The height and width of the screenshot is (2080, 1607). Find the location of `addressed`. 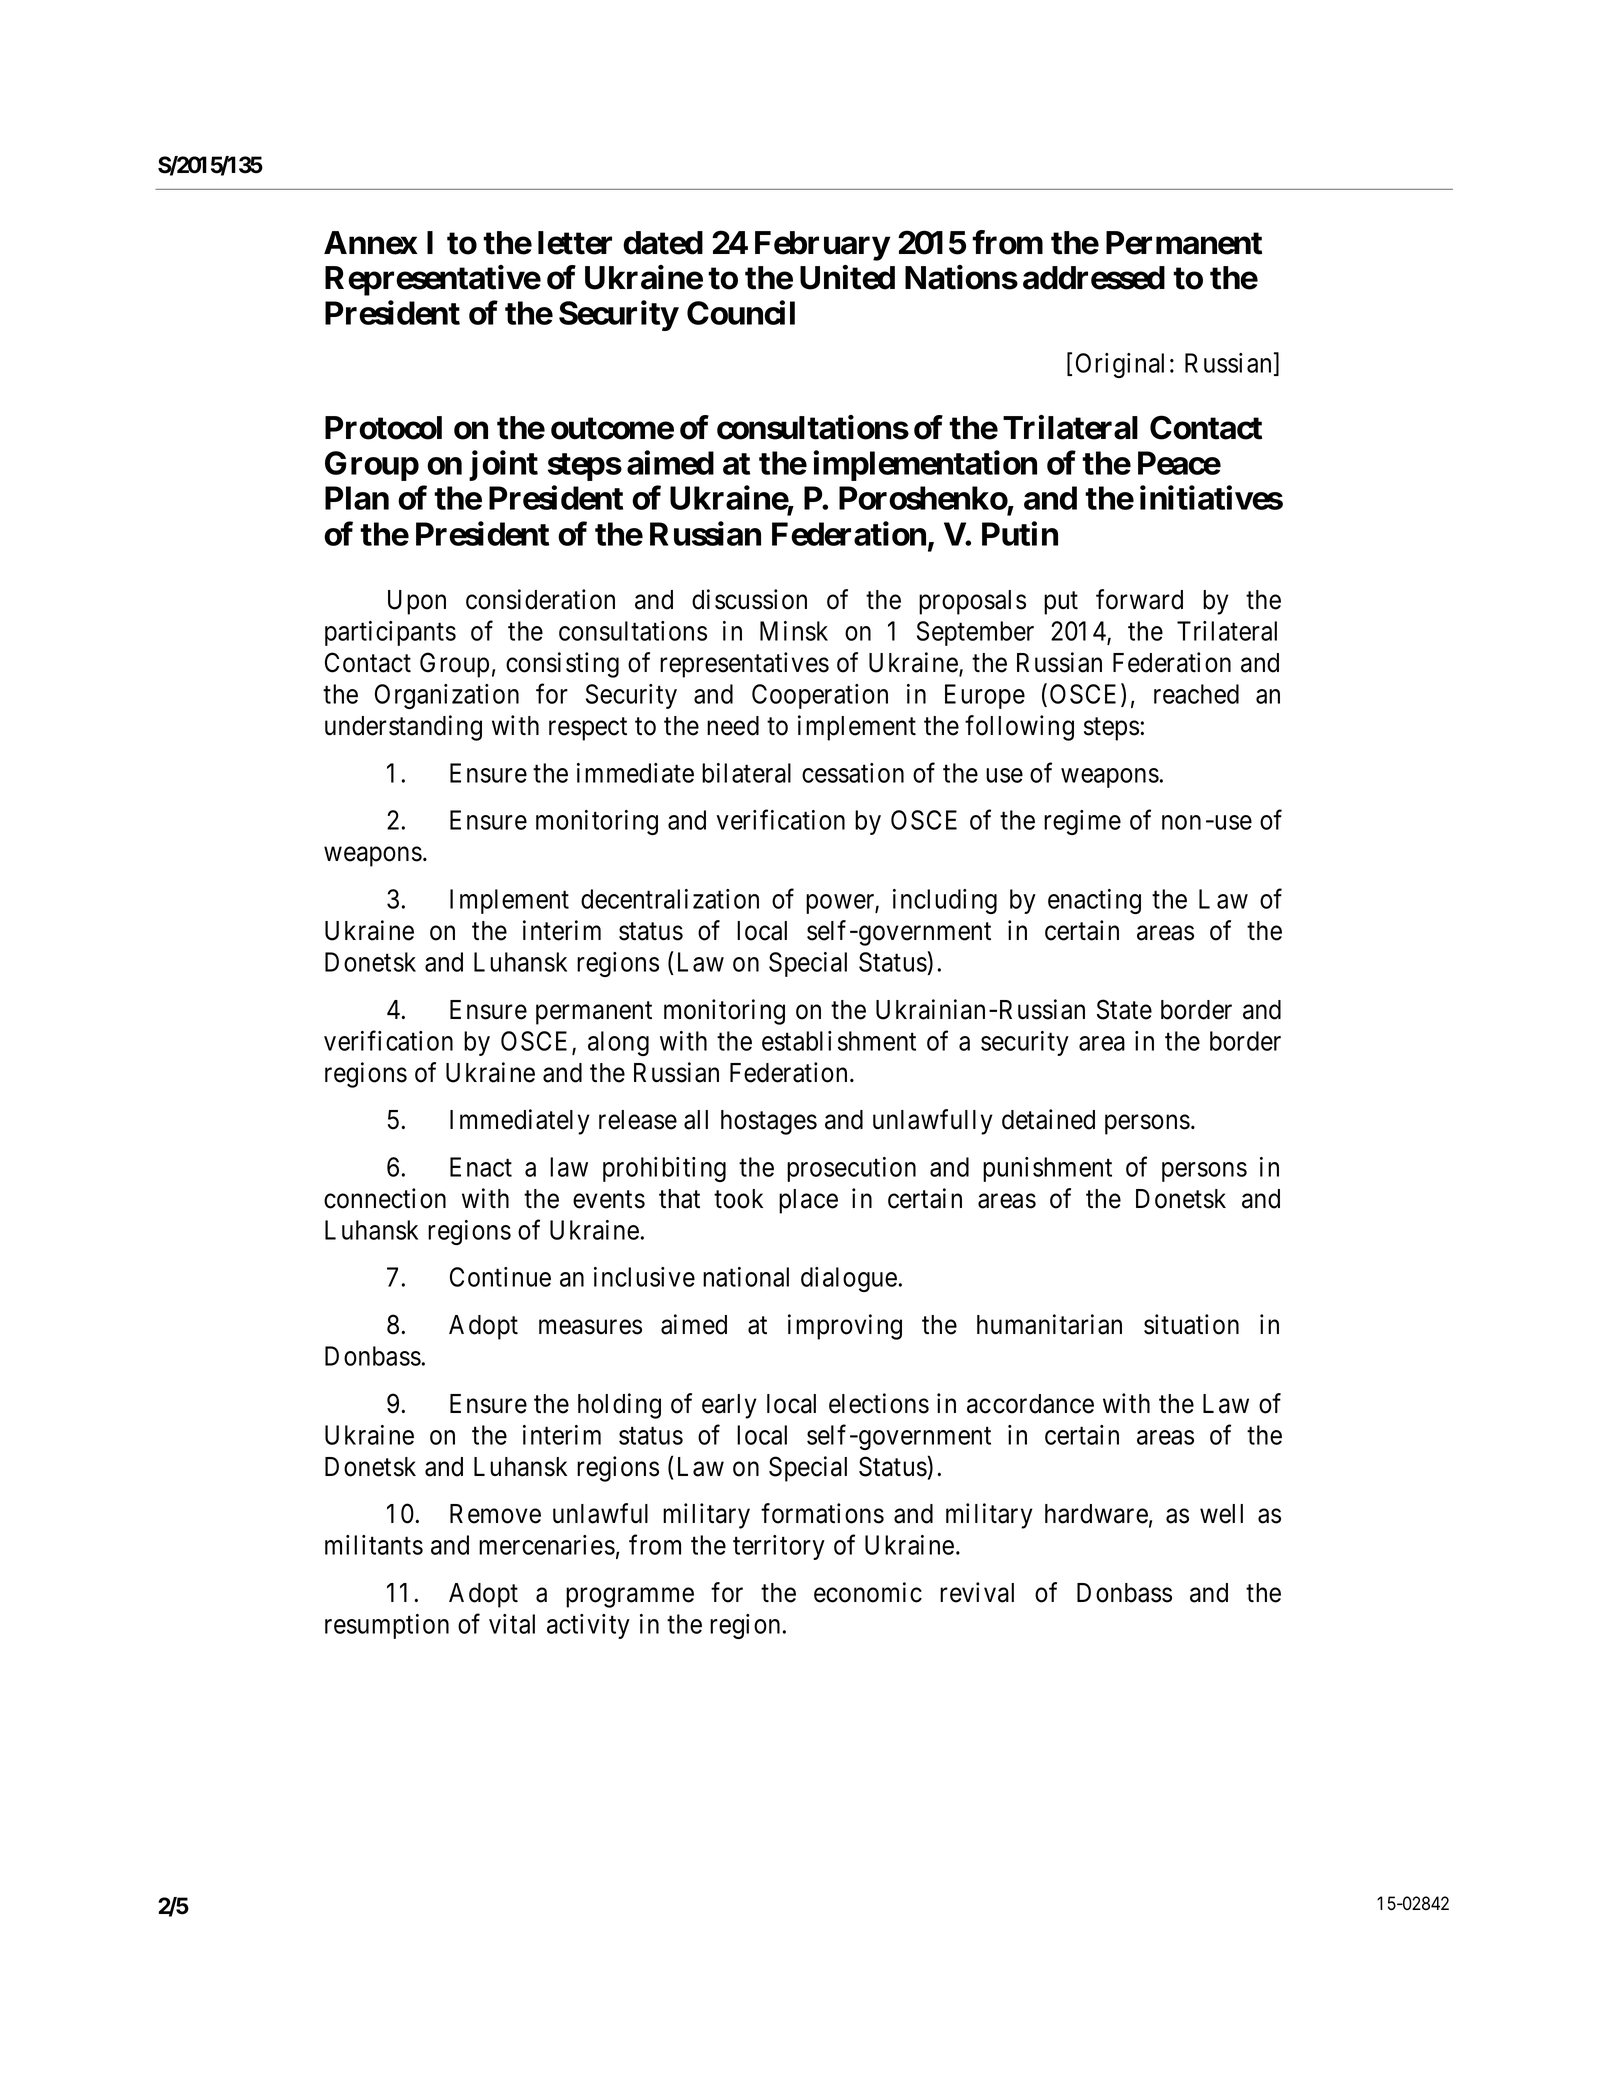

addressed is located at coordinates (1094, 278).
